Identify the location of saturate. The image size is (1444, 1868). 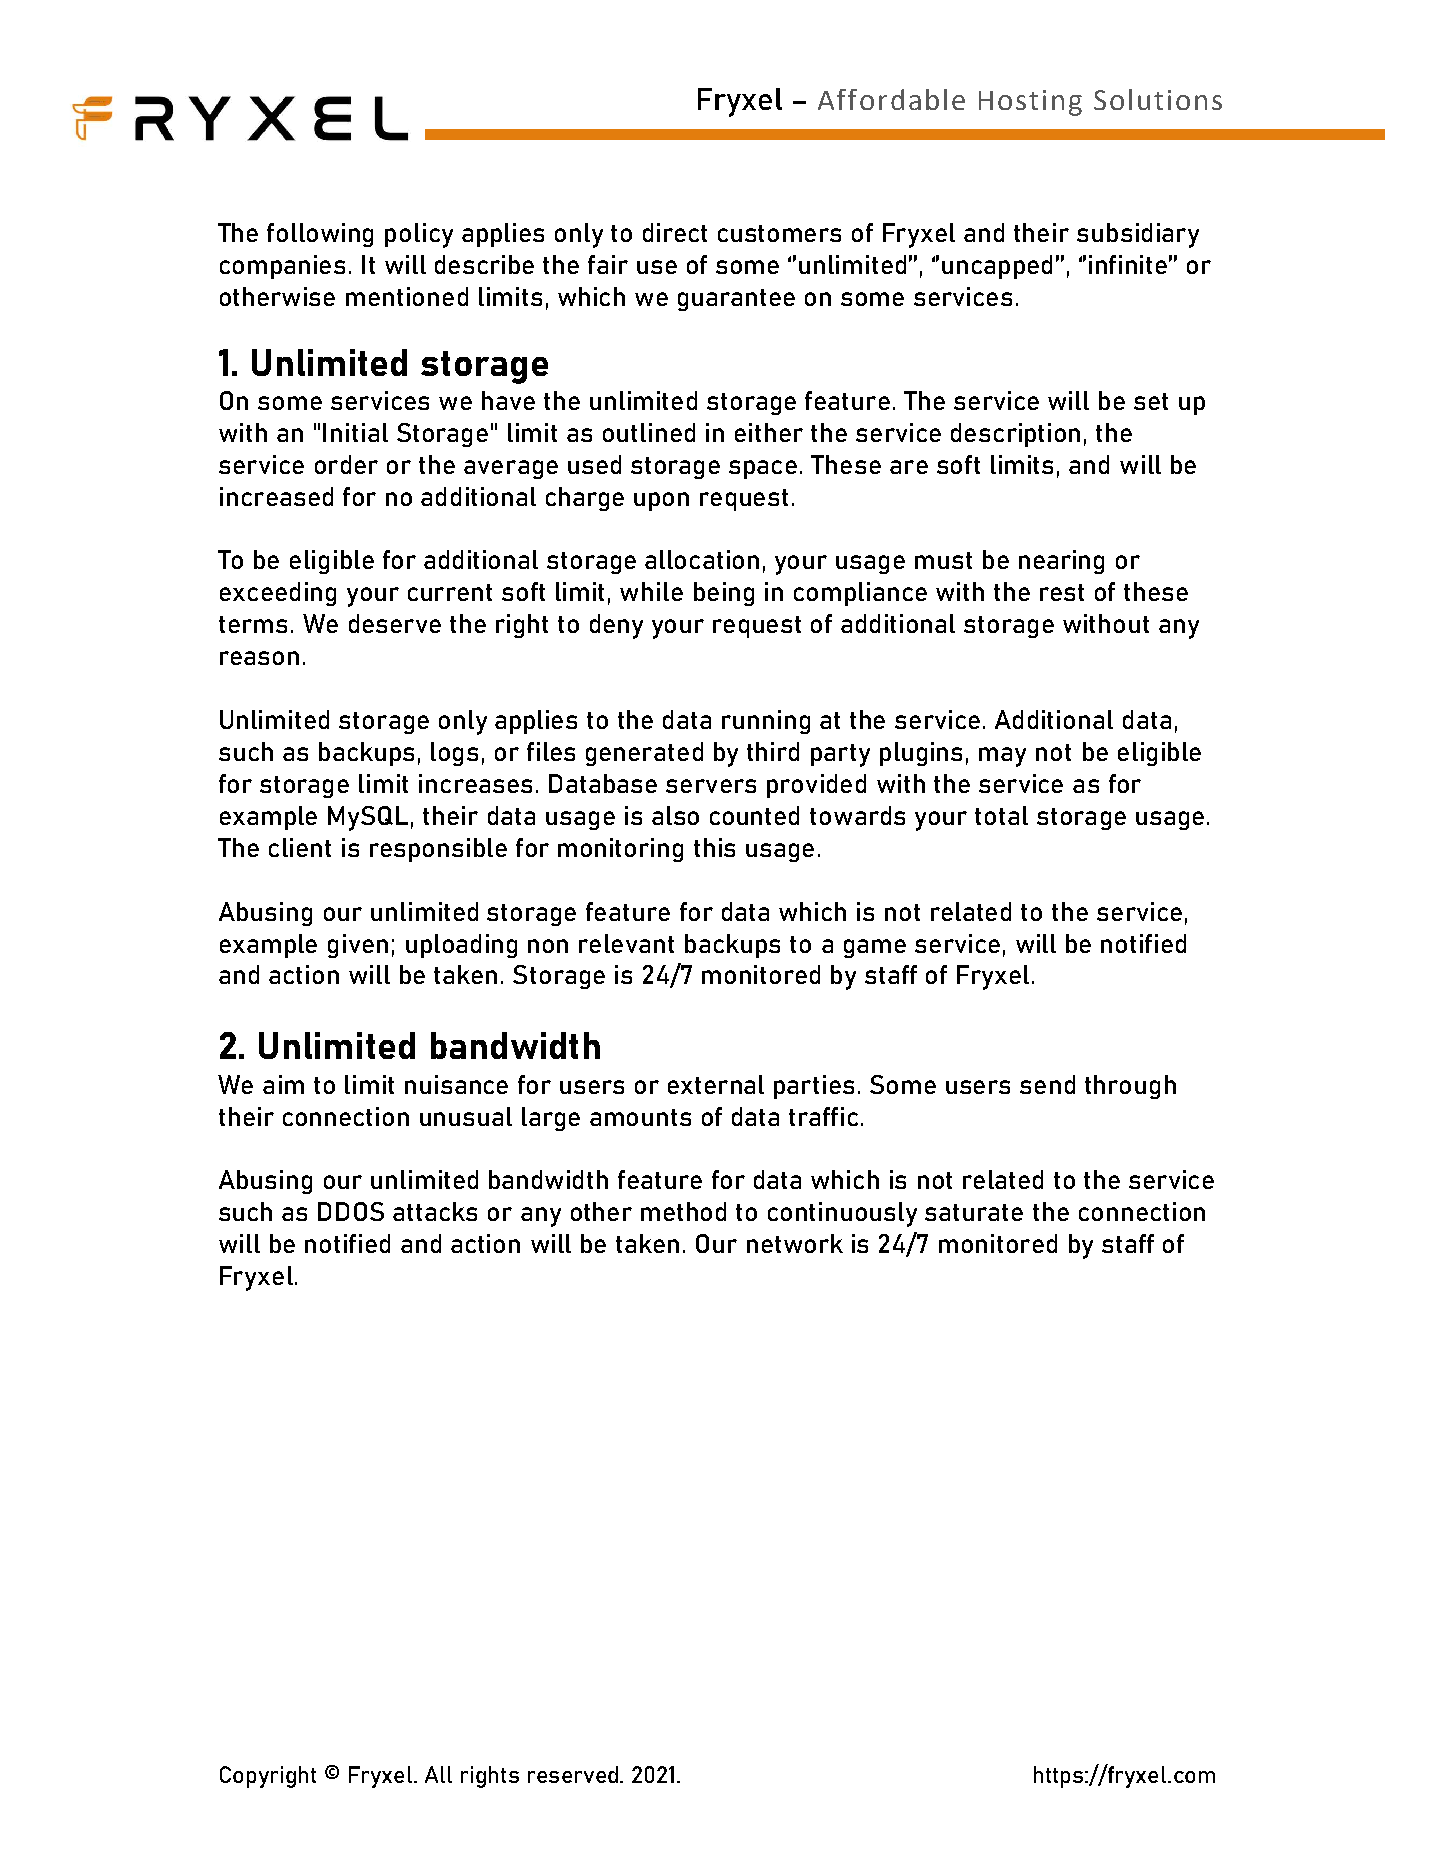
(974, 1212).
